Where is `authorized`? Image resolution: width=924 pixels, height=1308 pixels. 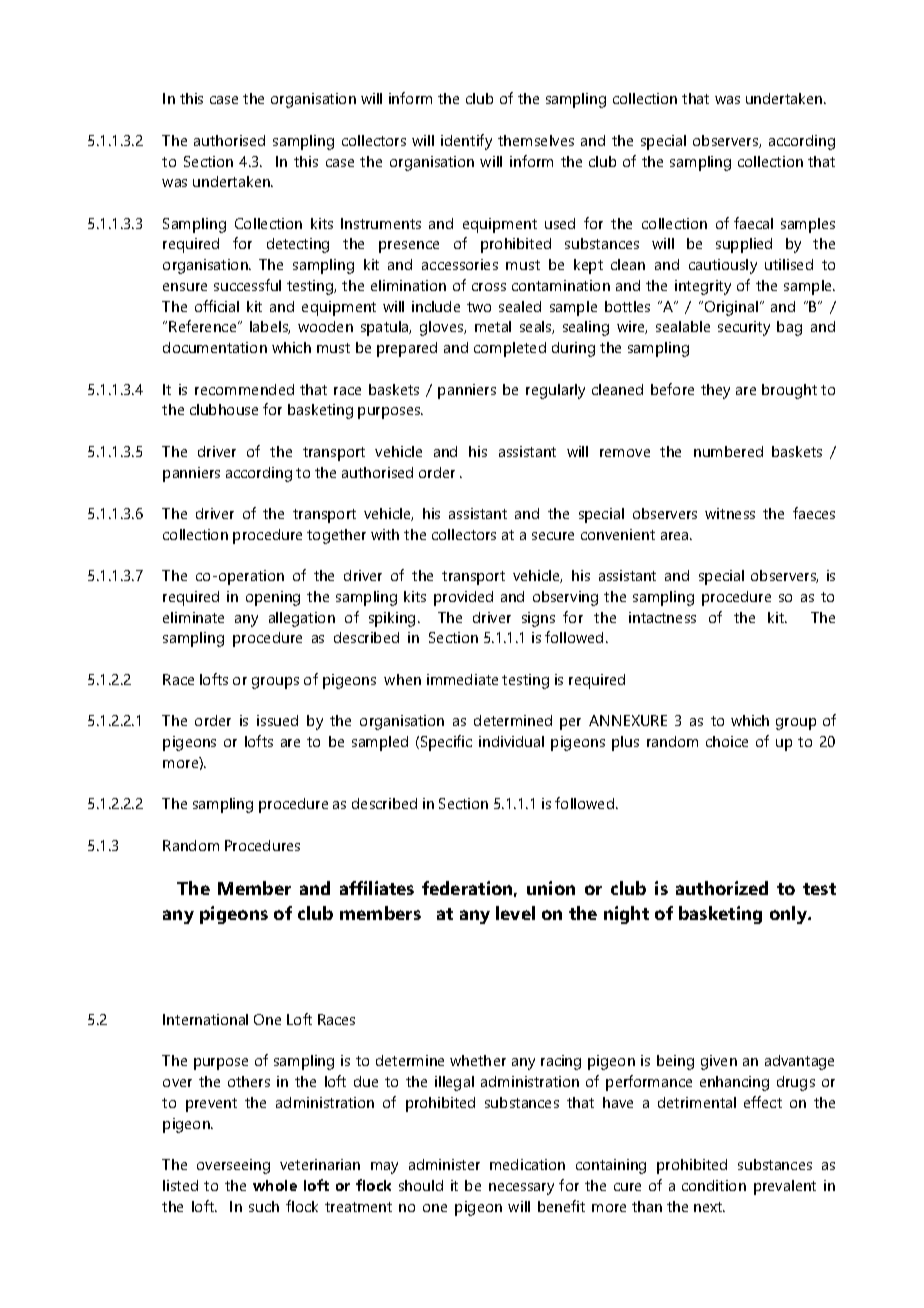 authorized is located at coordinates (722, 888).
